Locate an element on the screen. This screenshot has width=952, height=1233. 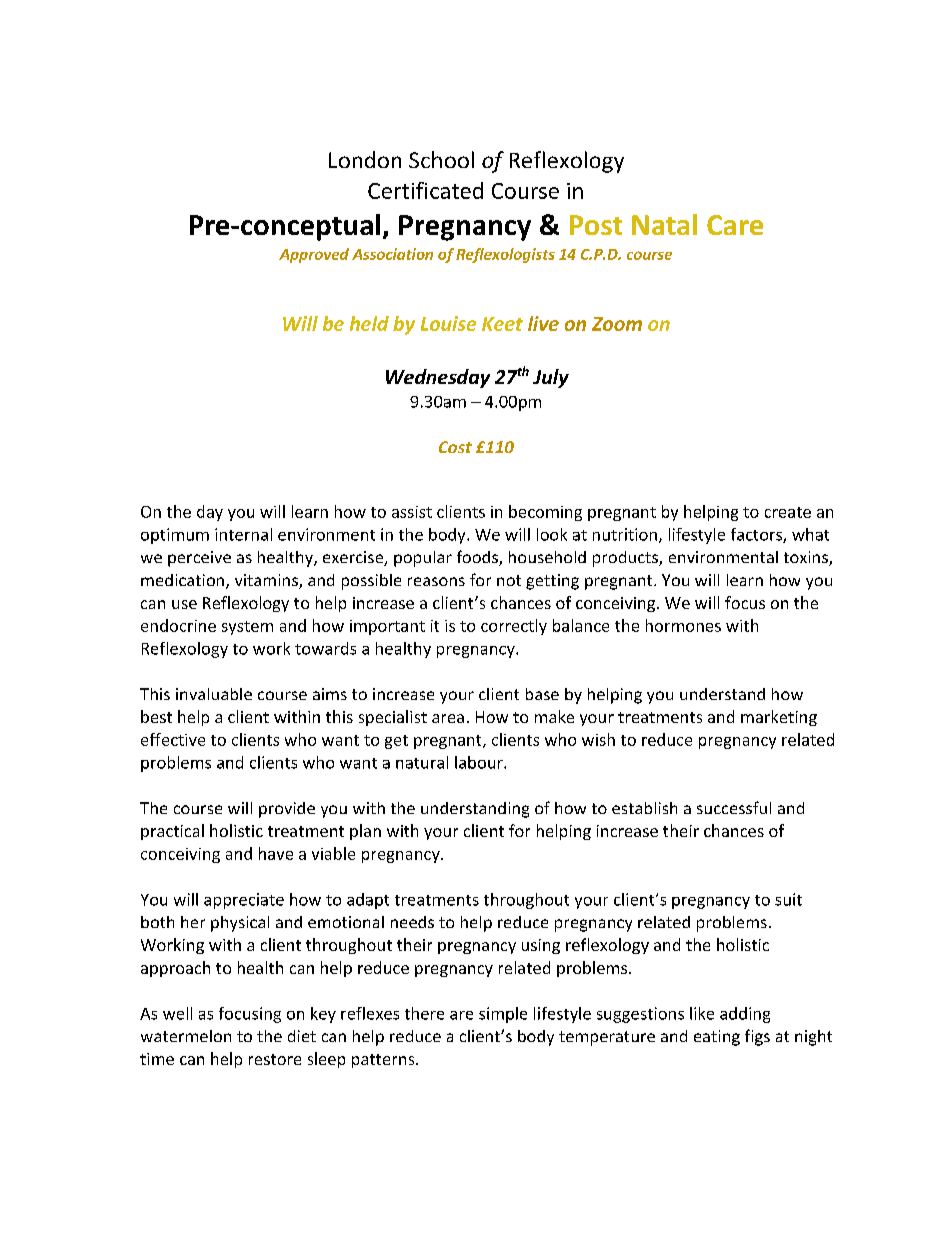
marketing is located at coordinates (779, 718).
